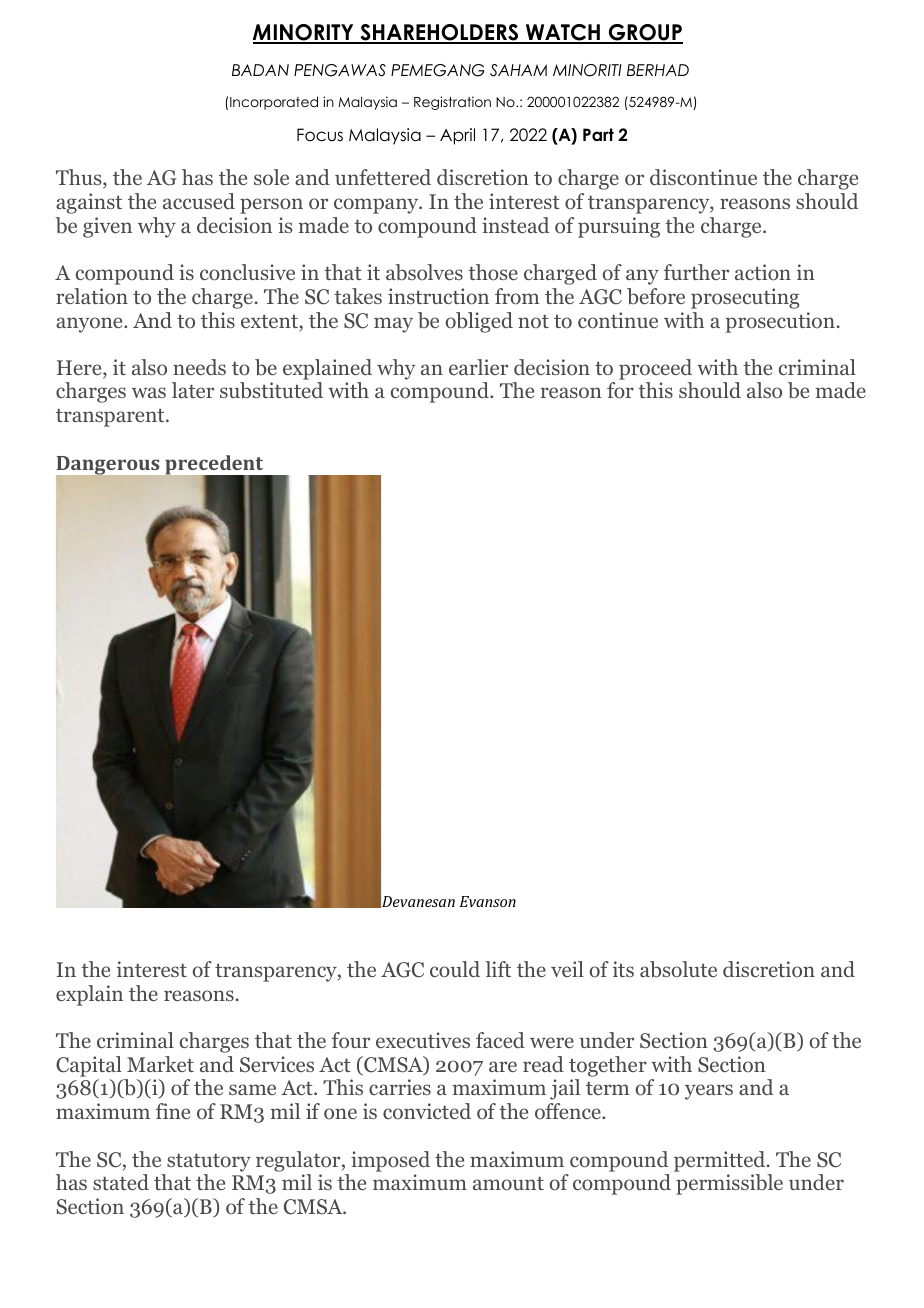  I want to click on needs, so click(199, 367).
